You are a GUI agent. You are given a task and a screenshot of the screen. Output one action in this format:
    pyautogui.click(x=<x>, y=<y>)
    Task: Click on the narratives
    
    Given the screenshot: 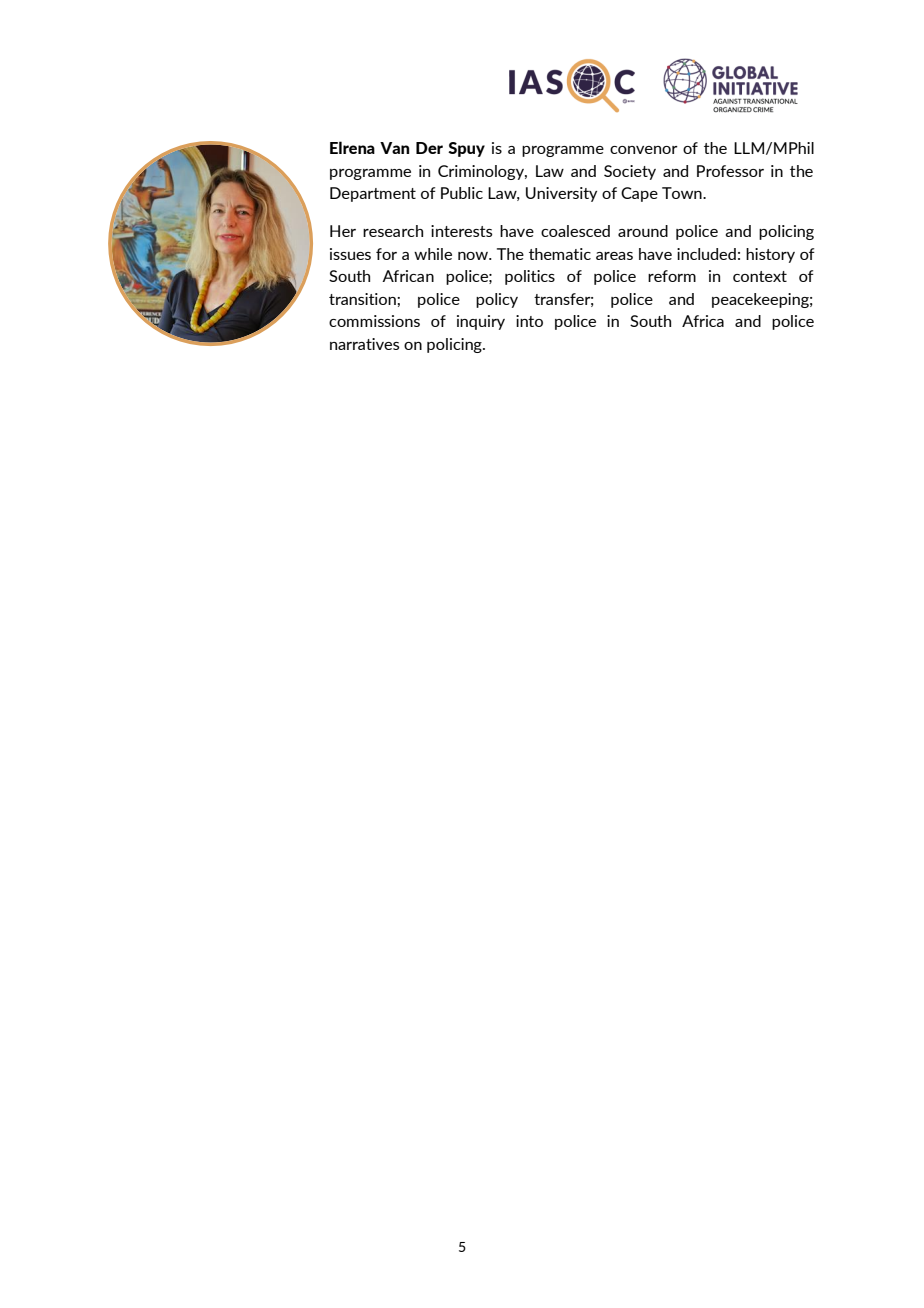 What is the action you would take?
    pyautogui.click(x=364, y=344)
